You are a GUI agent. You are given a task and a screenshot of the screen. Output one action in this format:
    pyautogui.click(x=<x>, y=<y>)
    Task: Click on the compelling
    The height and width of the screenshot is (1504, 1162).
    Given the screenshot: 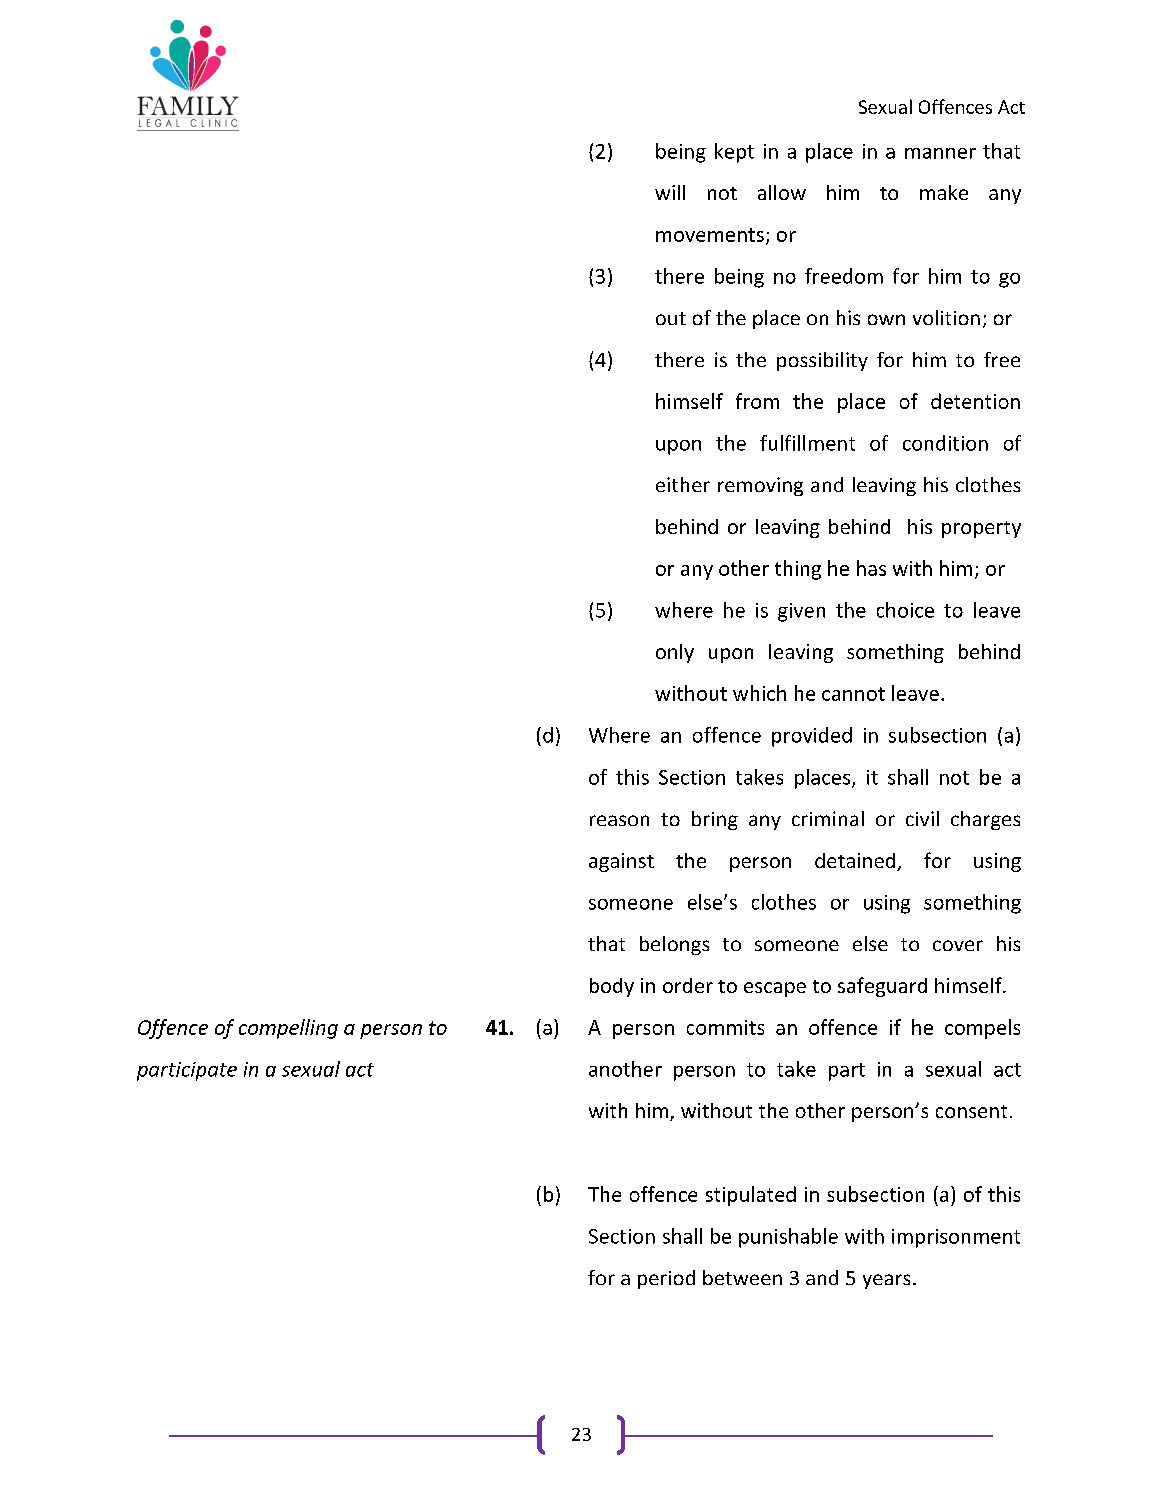 What is the action you would take?
    pyautogui.click(x=288, y=1029)
